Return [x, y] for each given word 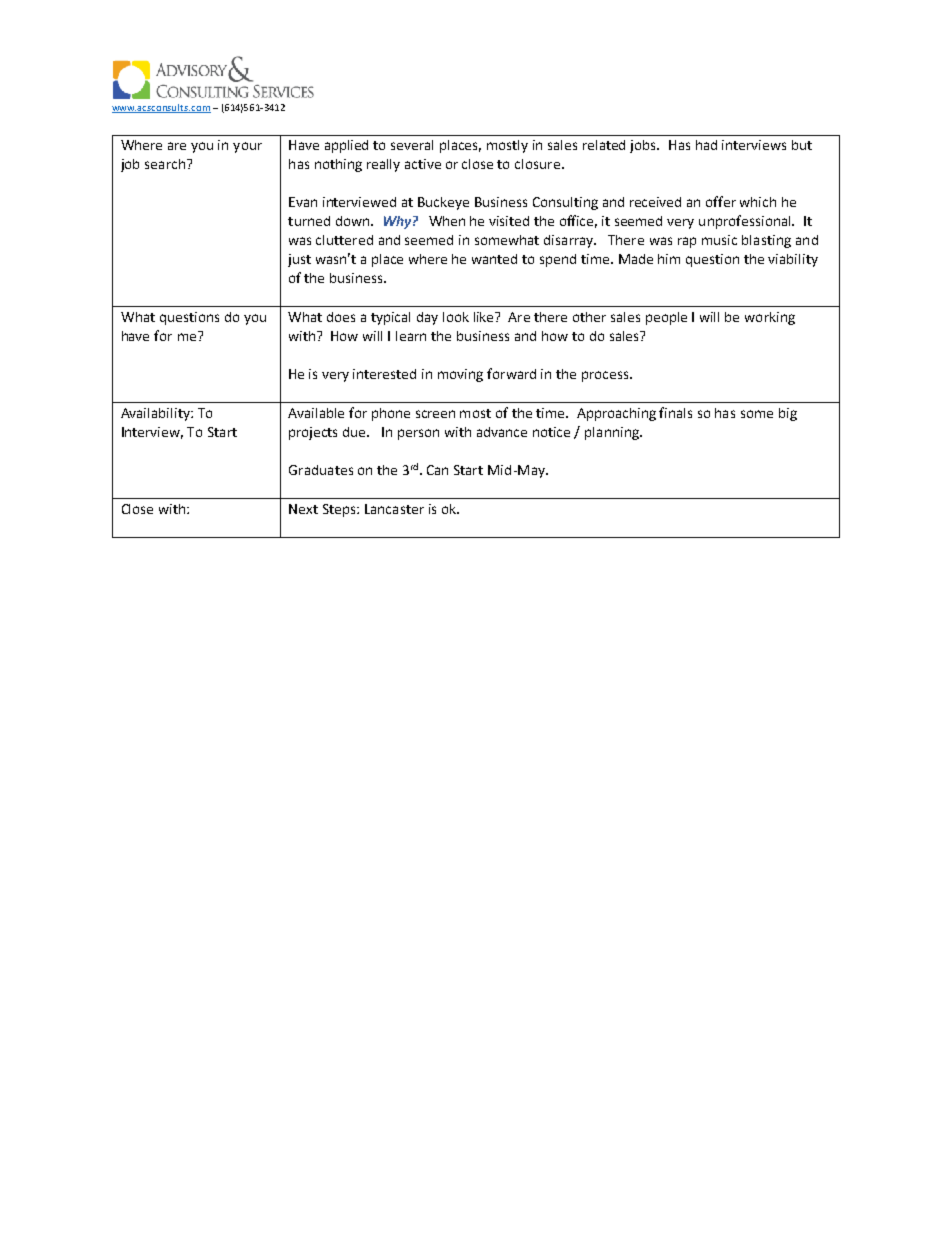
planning [613, 433]
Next [303, 509]
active [423, 164]
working [770, 318]
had [706, 145]
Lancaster [394, 509]
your [247, 147]
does [341, 317]
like [485, 317]
